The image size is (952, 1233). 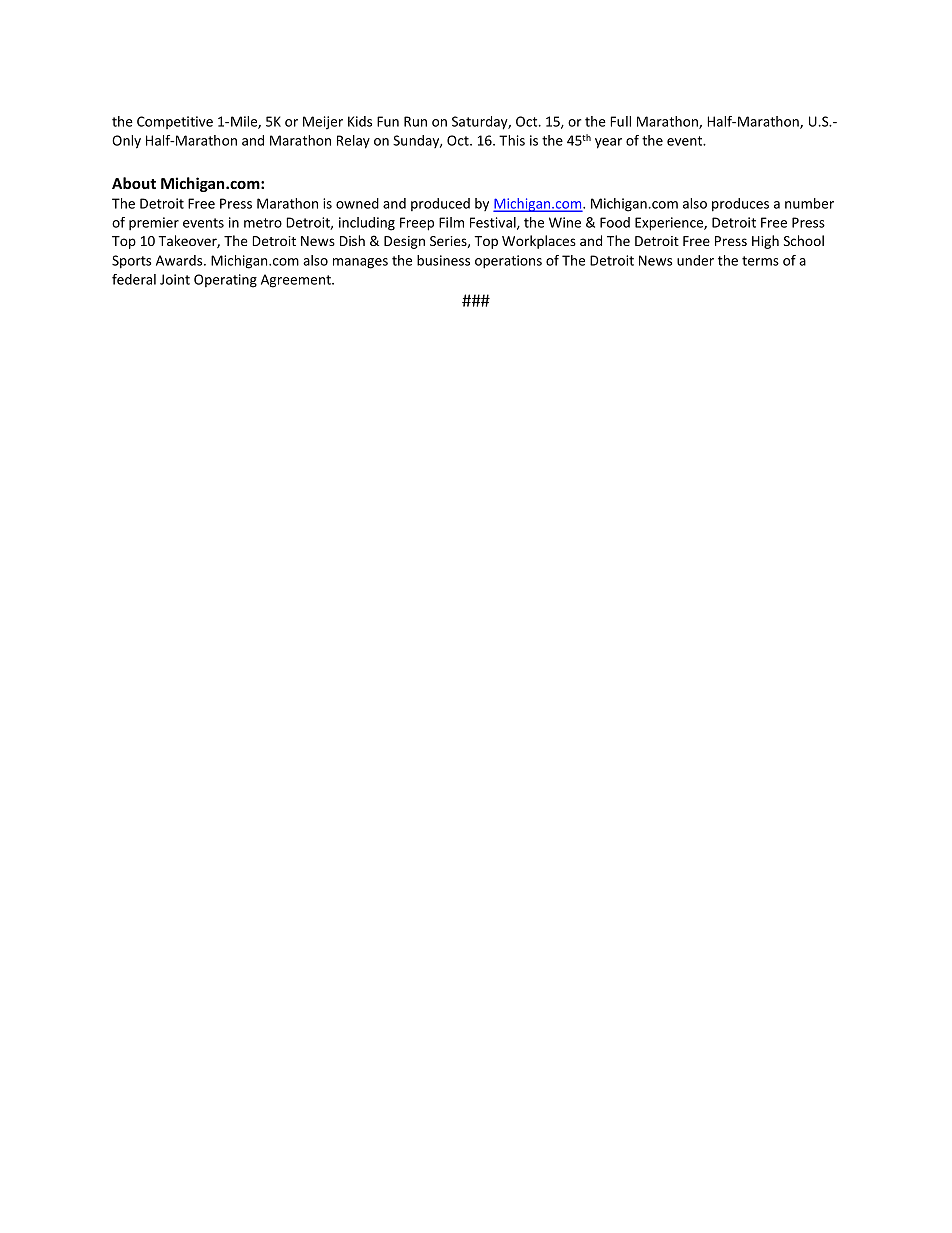 I want to click on produced, so click(x=440, y=204).
